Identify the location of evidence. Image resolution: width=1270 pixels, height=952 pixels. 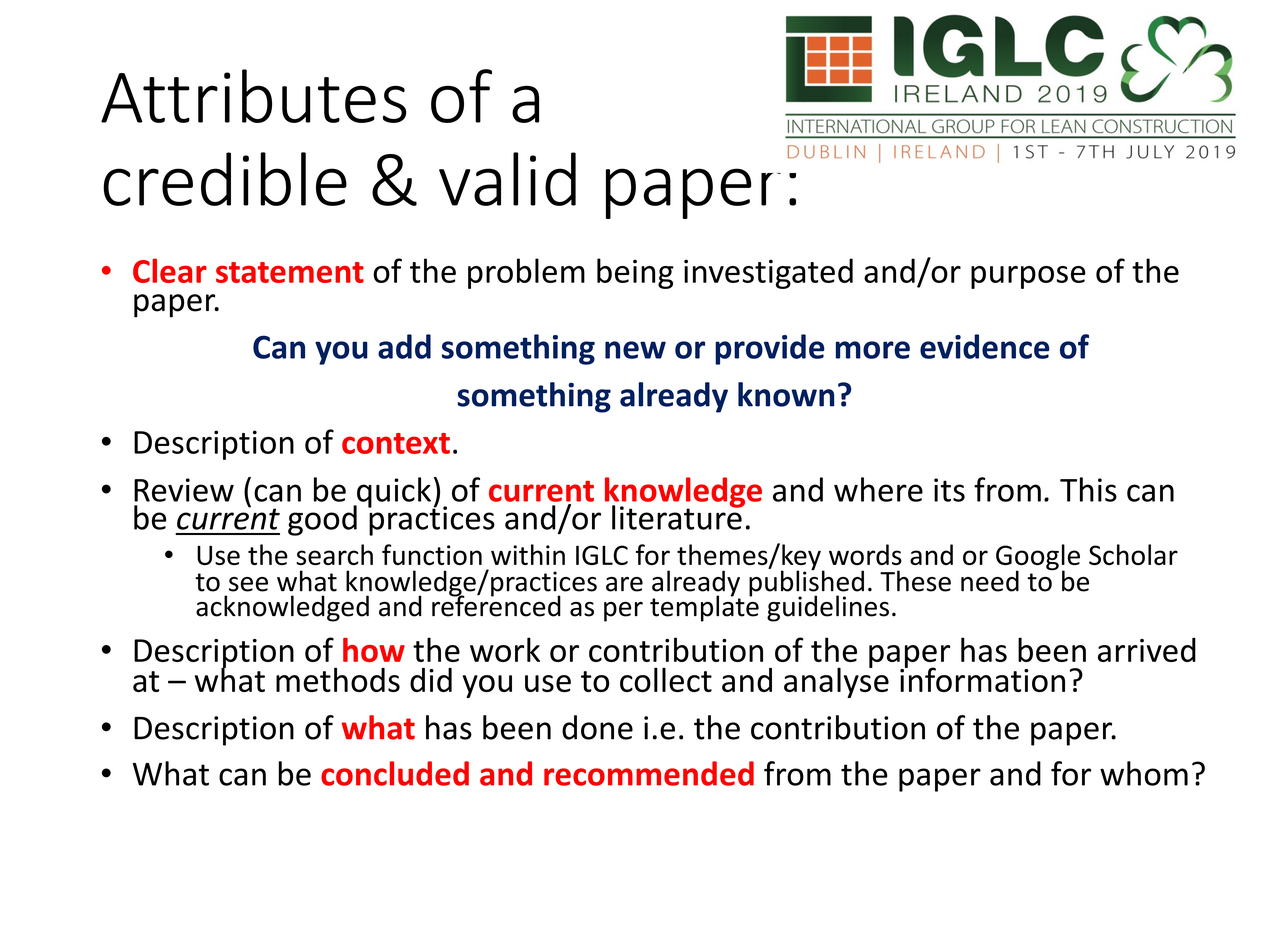
(985, 346).
